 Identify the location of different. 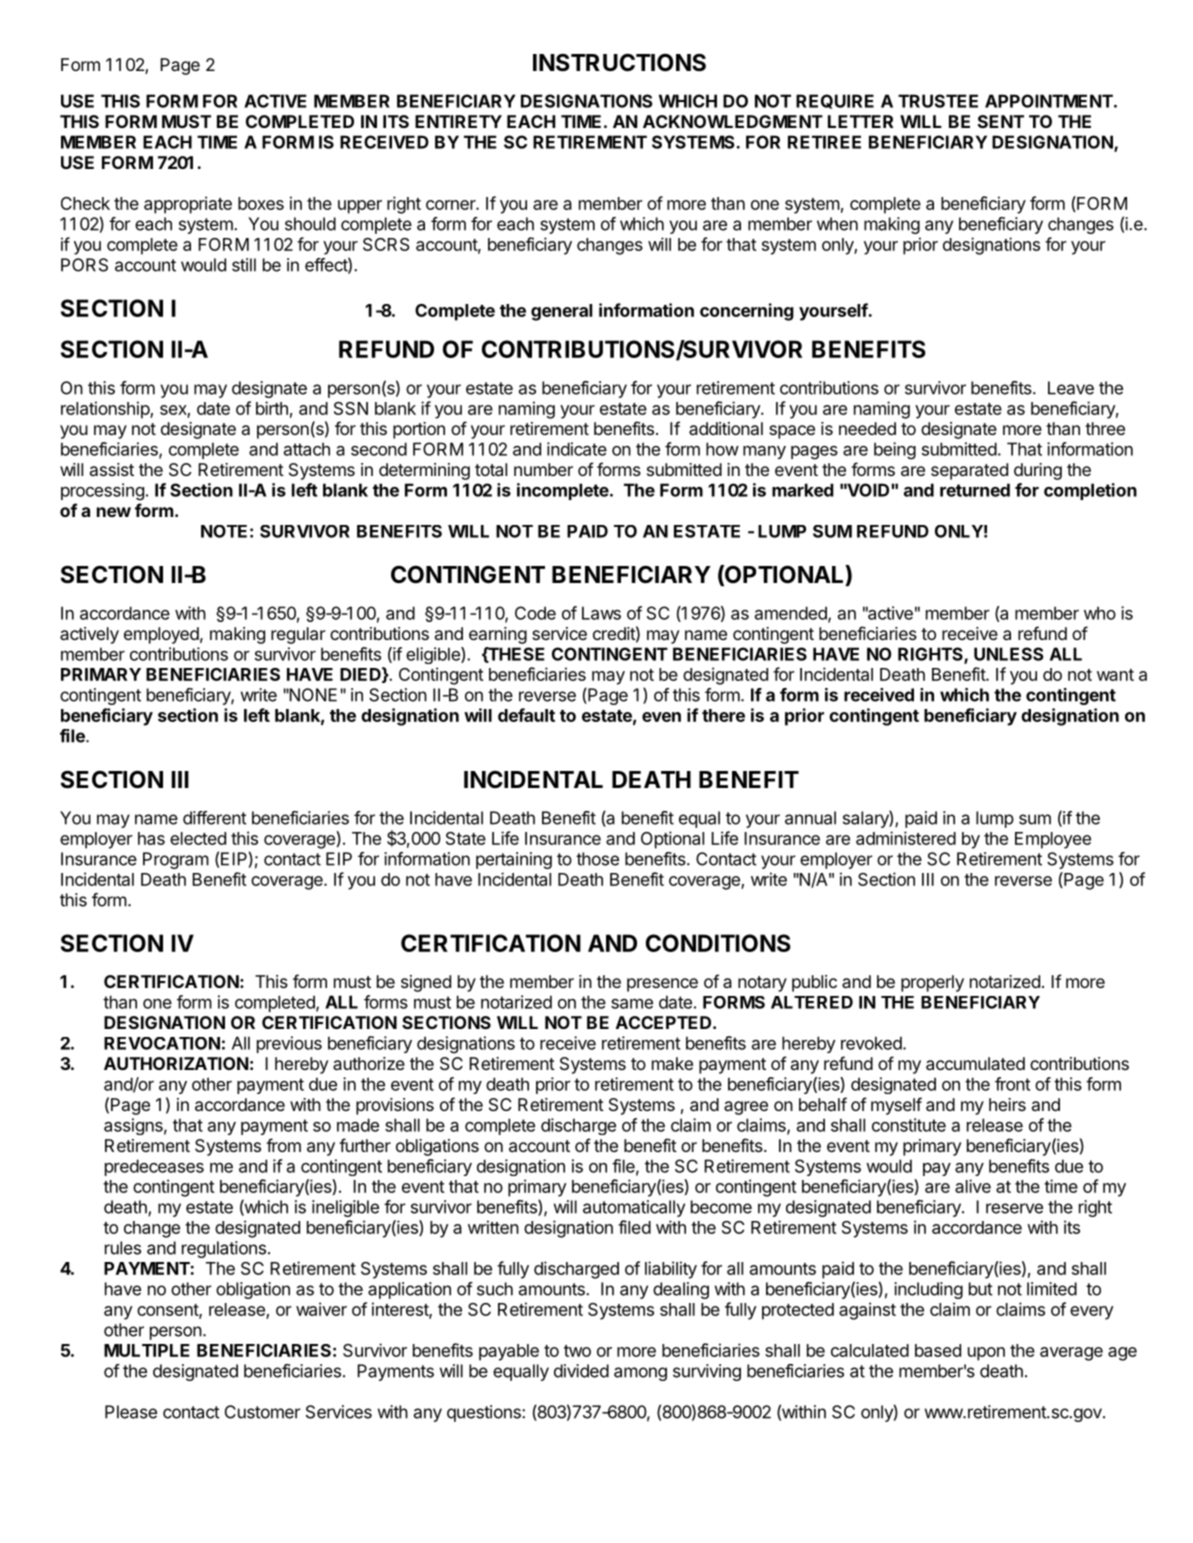
(215, 818).
